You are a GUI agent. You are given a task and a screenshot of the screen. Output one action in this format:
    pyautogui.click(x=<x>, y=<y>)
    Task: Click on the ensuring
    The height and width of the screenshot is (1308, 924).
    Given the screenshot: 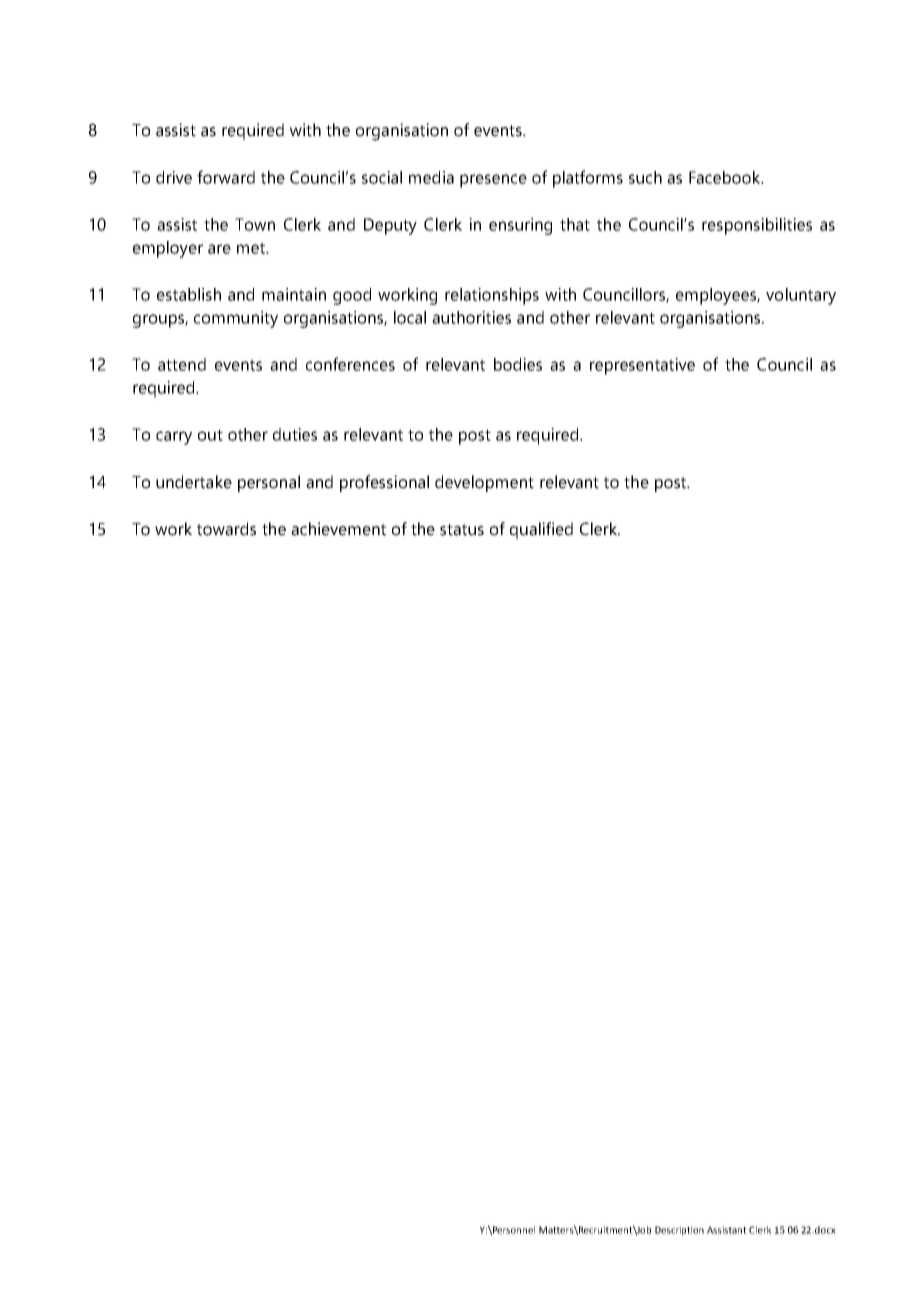 What is the action you would take?
    pyautogui.click(x=520, y=226)
